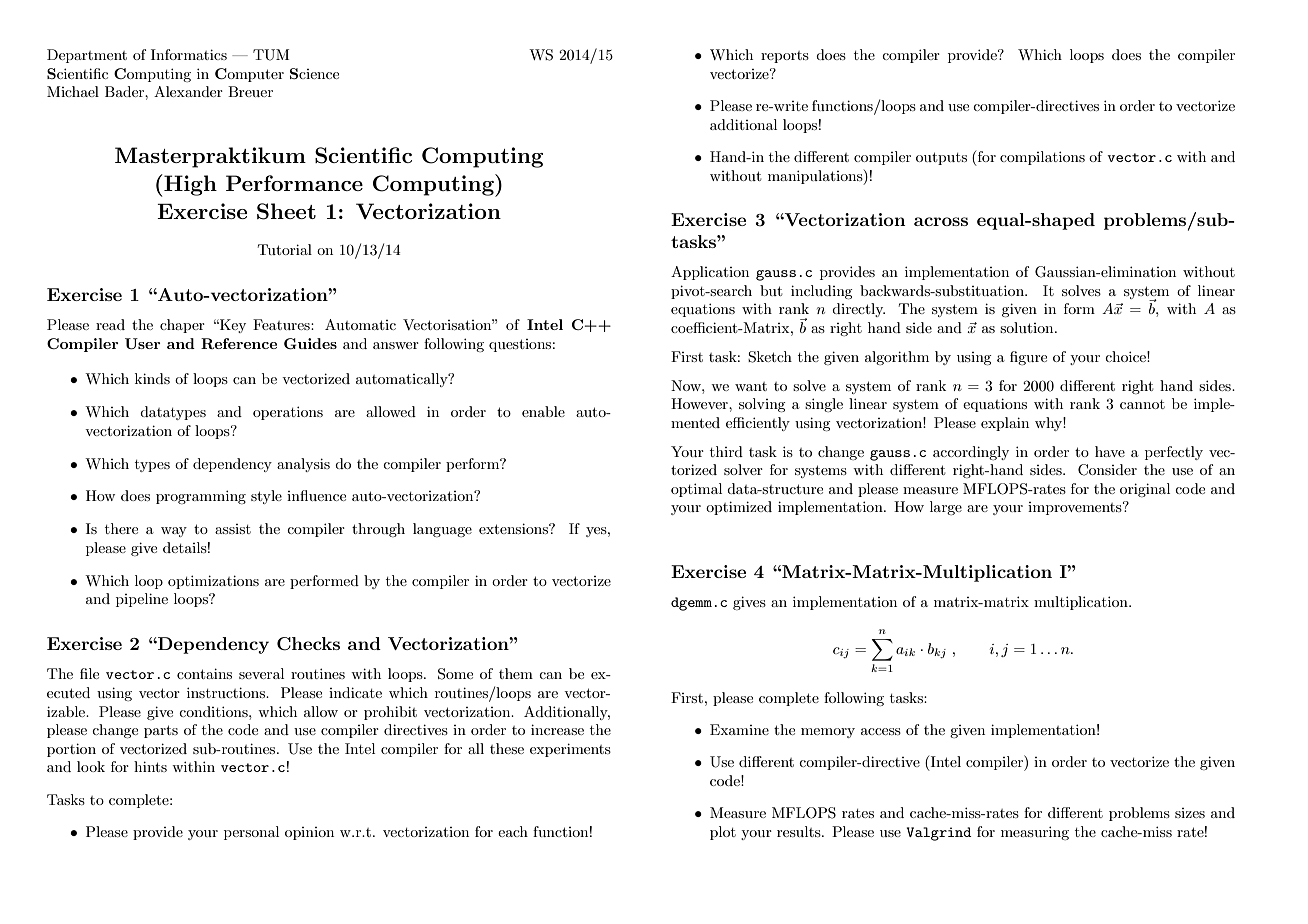  I want to click on third, so click(726, 451).
